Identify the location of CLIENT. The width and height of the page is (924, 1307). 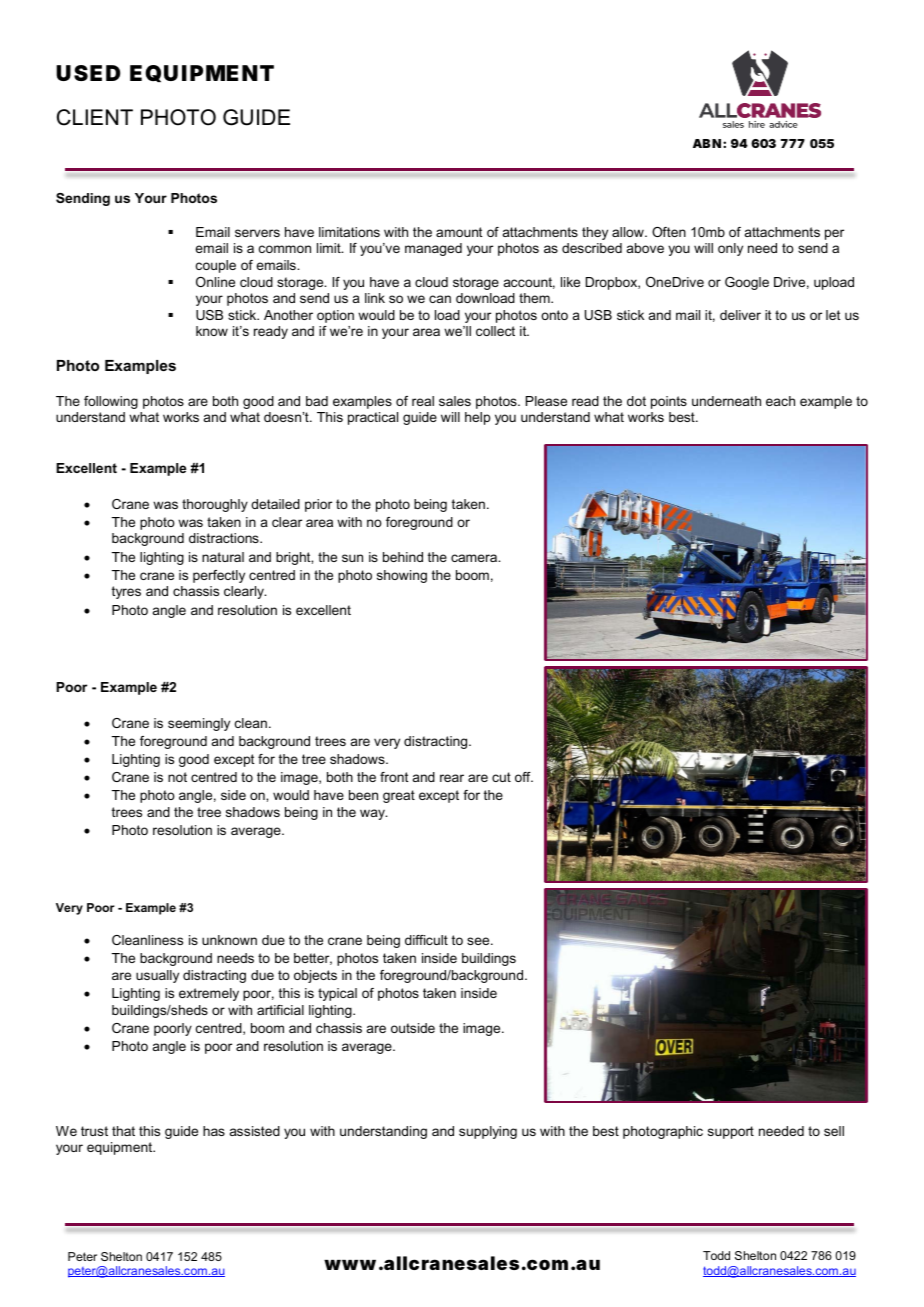
(95, 117).
